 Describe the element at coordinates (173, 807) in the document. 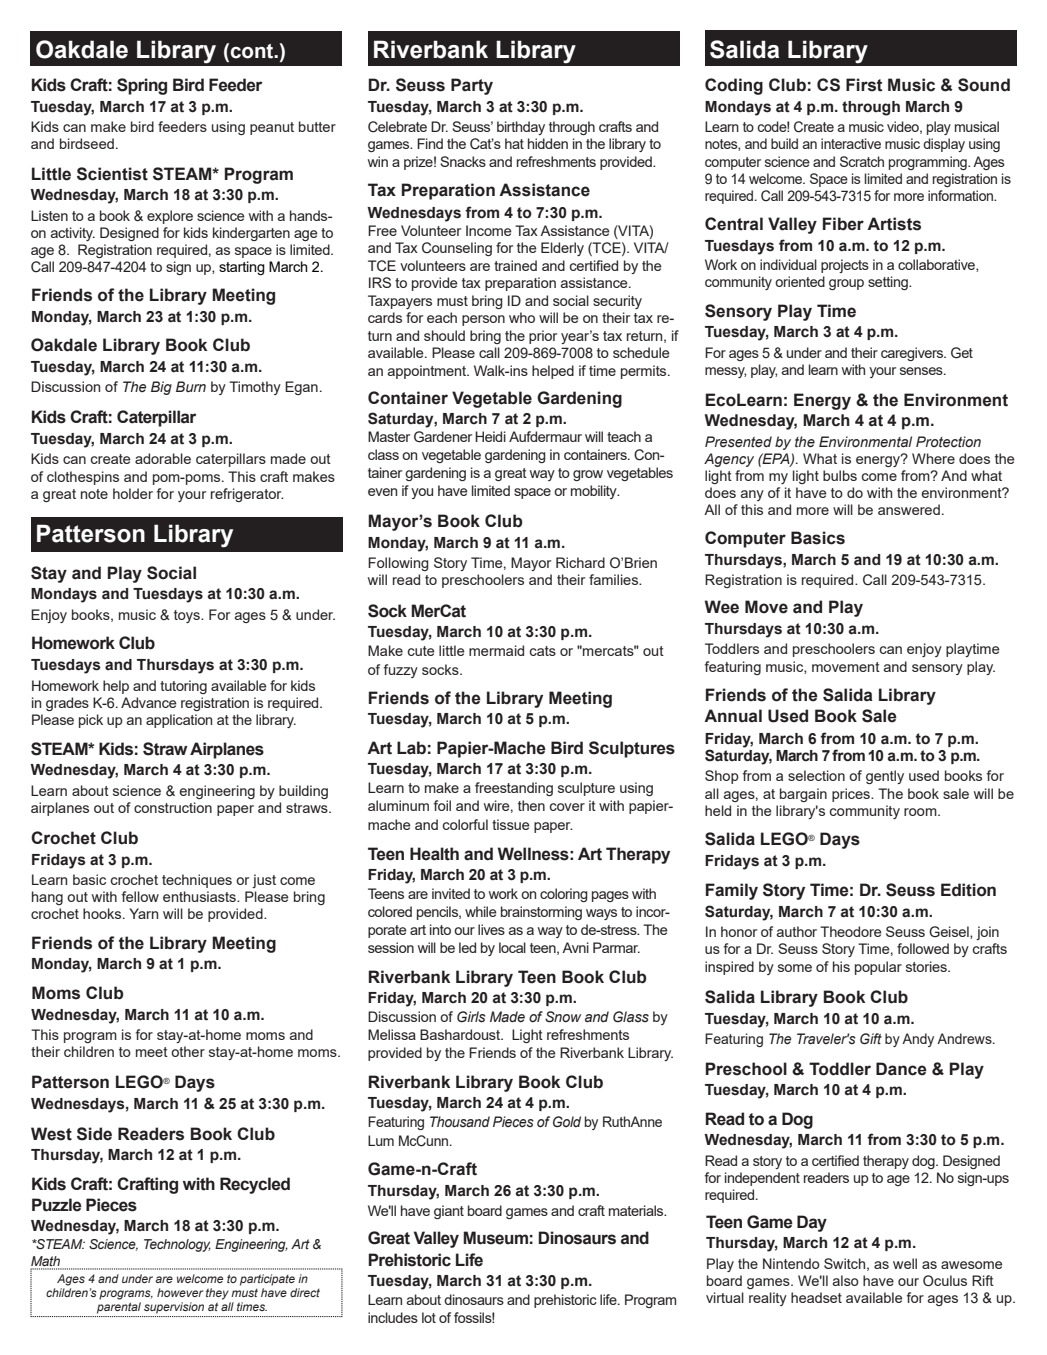

I see `construction` at that location.
